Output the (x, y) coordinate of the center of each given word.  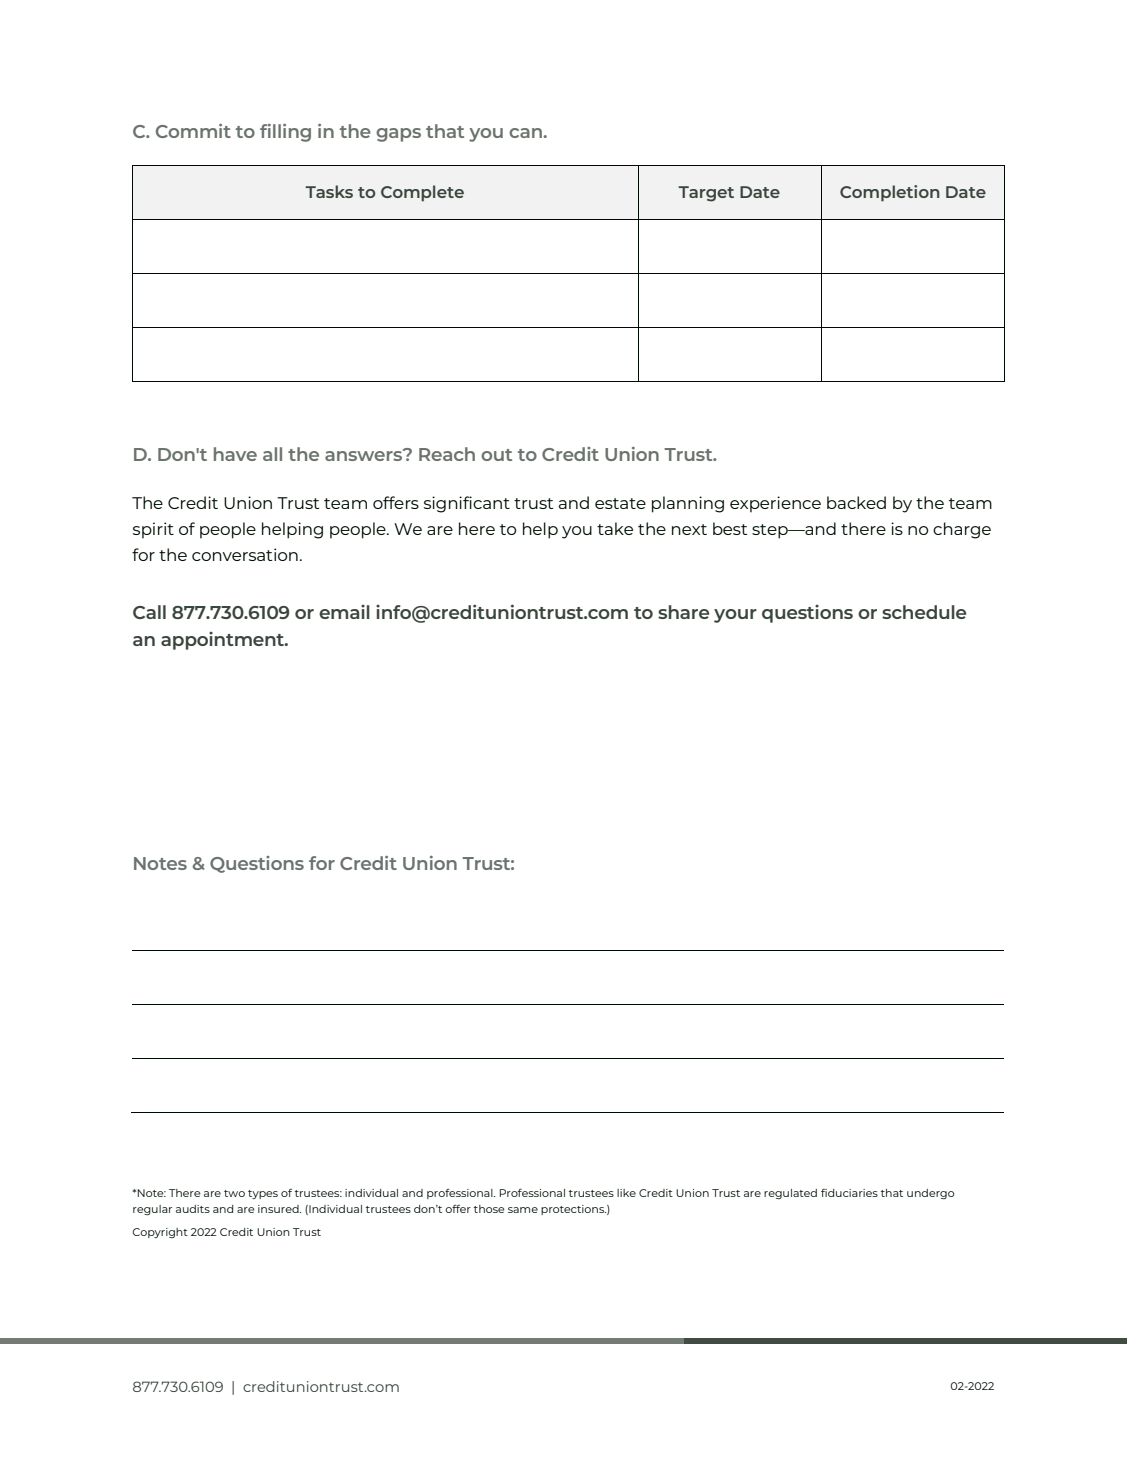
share (683, 612)
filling (285, 133)
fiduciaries (849, 1193)
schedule (924, 612)
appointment (224, 641)
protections (573, 1210)
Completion (890, 193)
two (234, 1193)
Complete (422, 193)
